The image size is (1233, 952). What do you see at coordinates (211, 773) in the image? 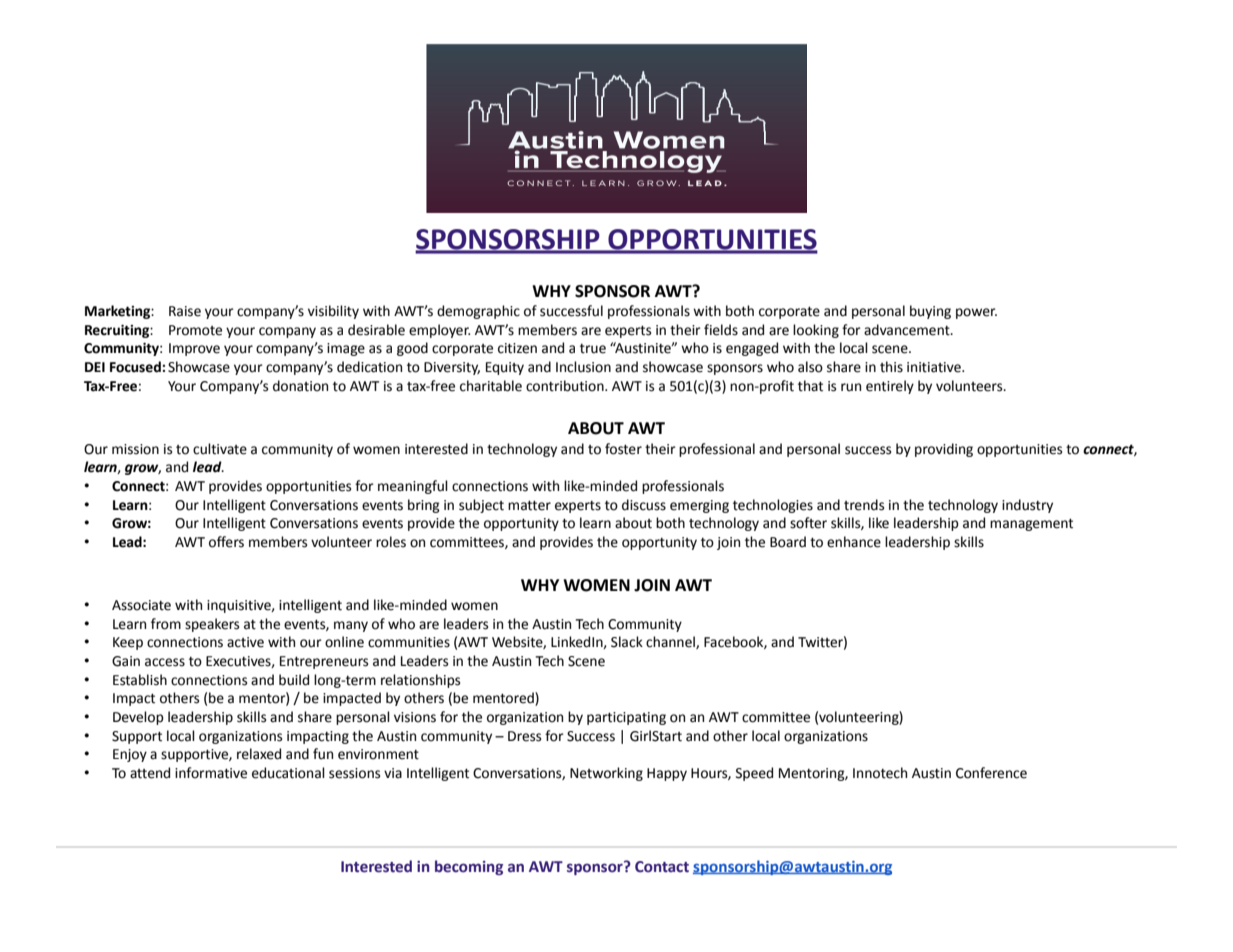
I see `informative` at bounding box center [211, 773].
